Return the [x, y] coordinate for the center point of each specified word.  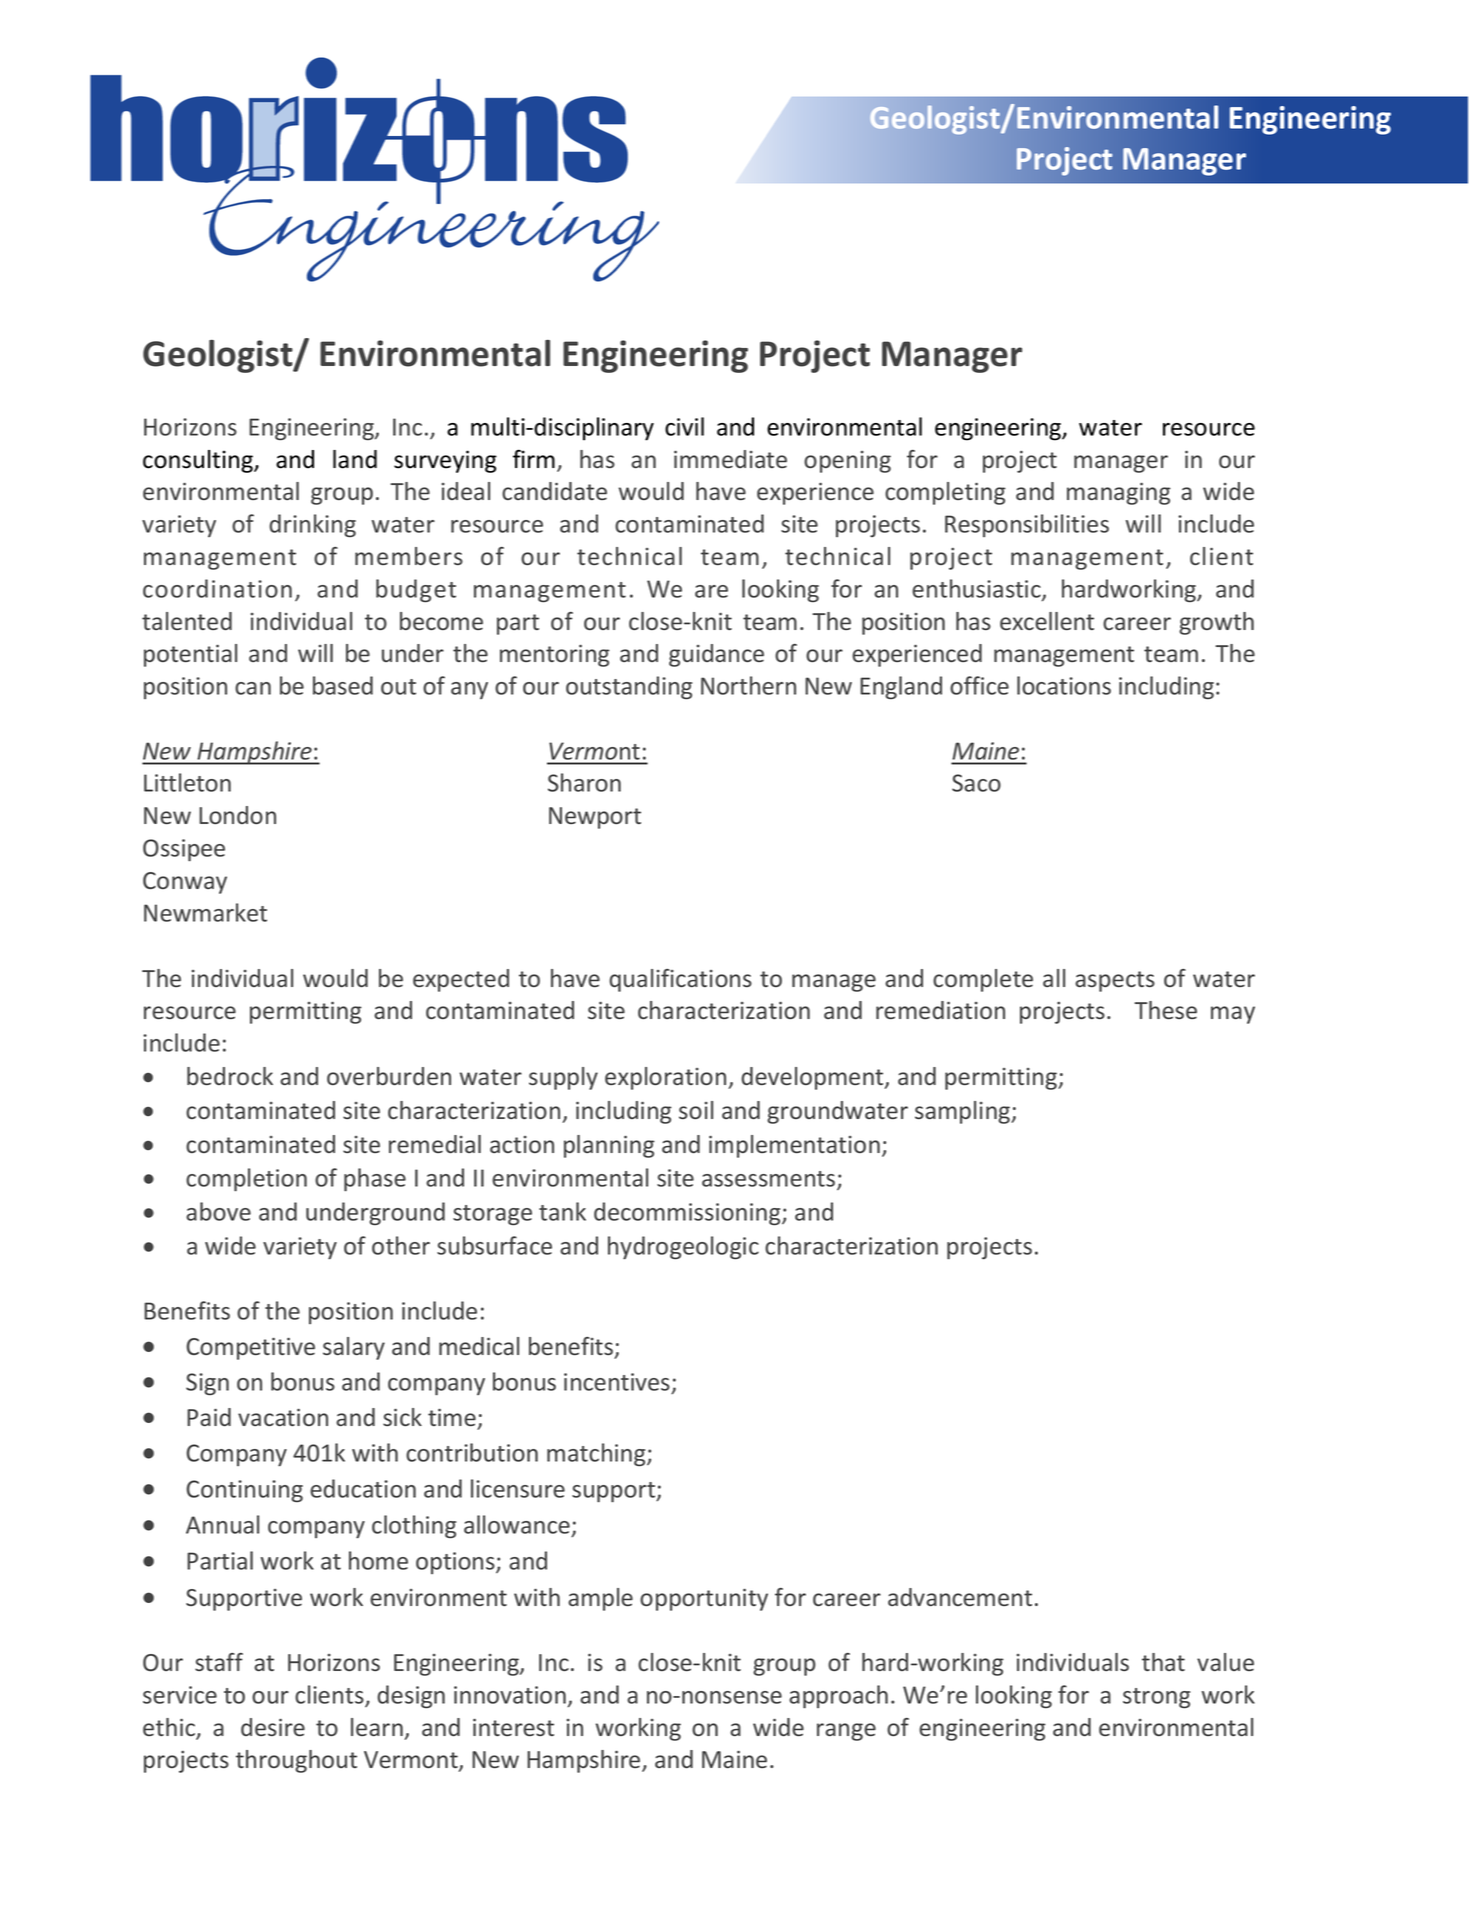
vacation [283, 1417]
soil [696, 1110]
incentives [618, 1383]
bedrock [230, 1076]
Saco [976, 783]
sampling [964, 1112]
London [237, 815]
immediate [730, 459]
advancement [960, 1597]
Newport [595, 818]
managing [1119, 493]
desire [273, 1727]
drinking [312, 525]
